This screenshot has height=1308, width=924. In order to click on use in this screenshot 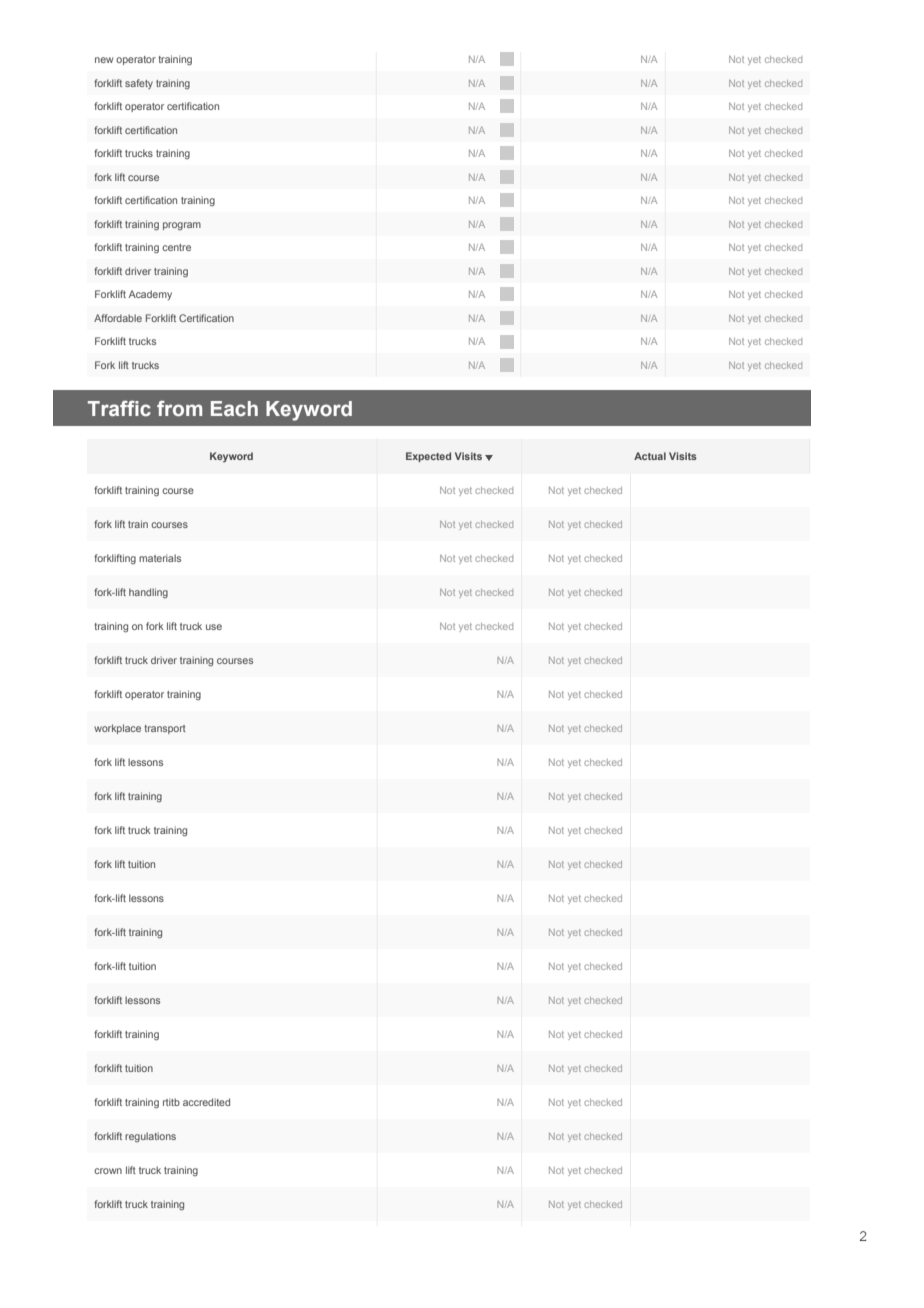, I will do `click(214, 627)`.
